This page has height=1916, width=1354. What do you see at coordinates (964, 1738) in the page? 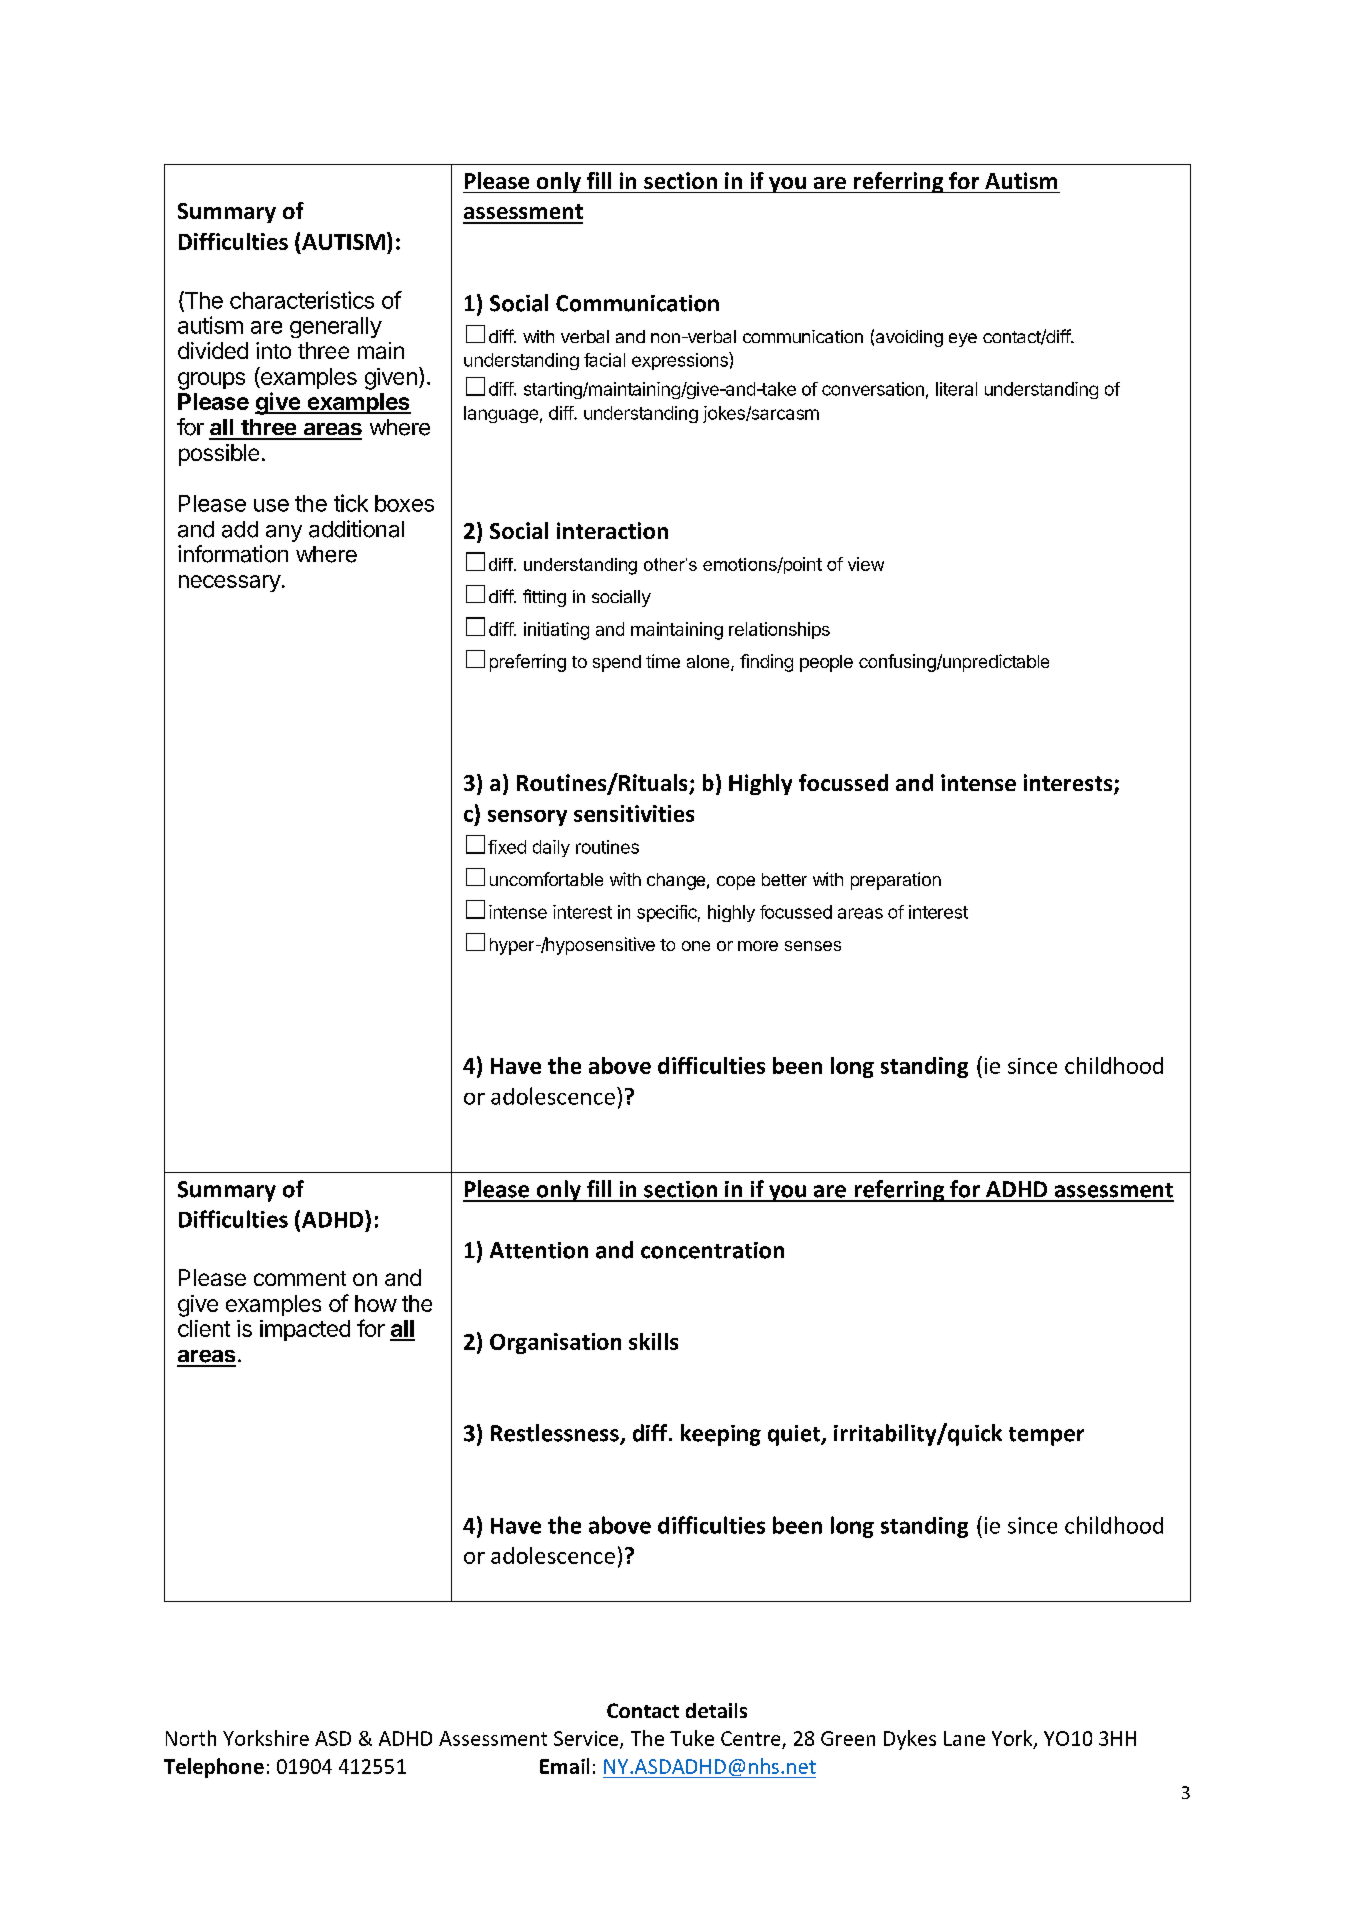
I see `Lane` at bounding box center [964, 1738].
